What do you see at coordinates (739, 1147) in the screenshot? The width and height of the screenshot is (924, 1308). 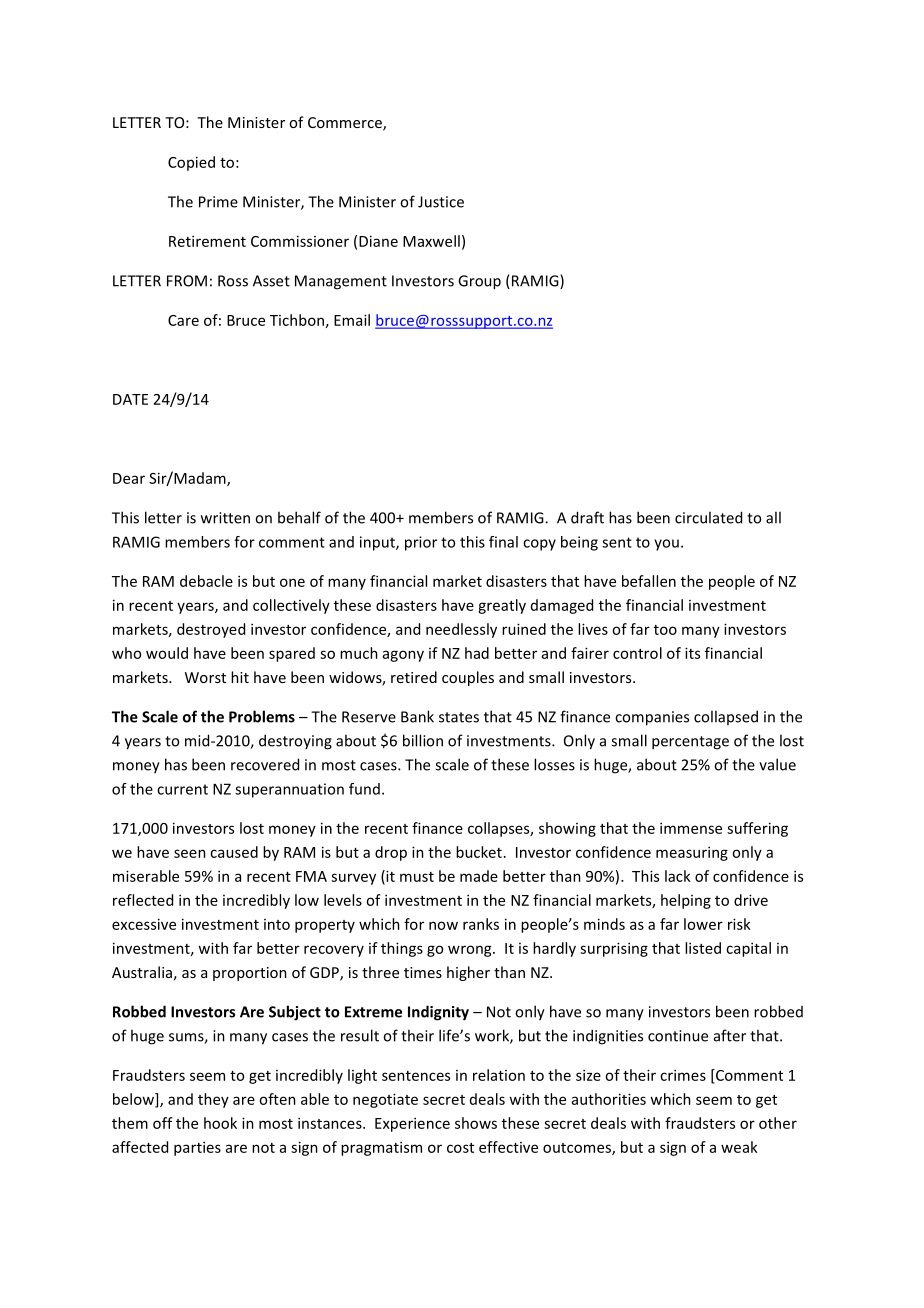 I see `weak` at bounding box center [739, 1147].
